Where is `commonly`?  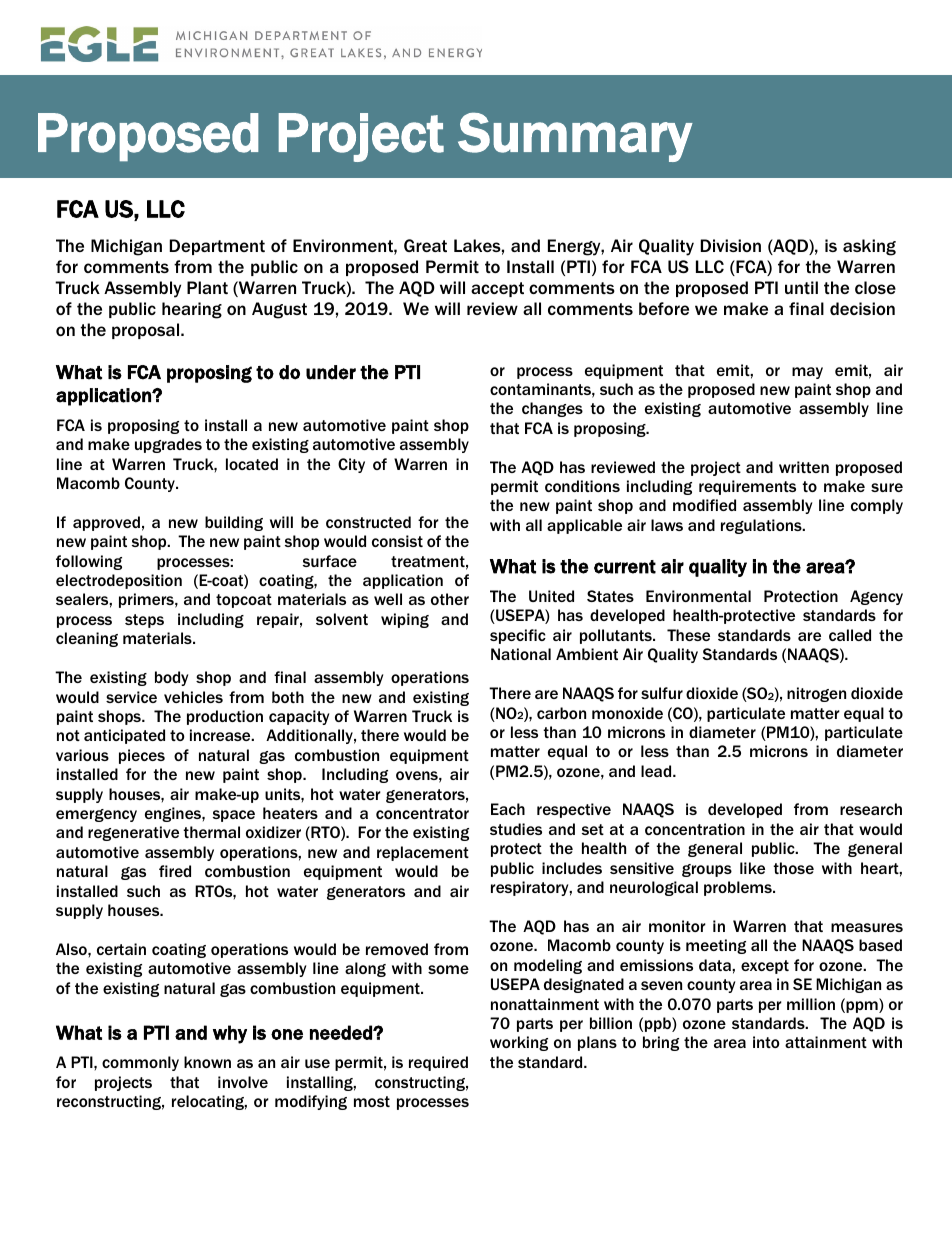 commonly is located at coordinates (140, 1063).
